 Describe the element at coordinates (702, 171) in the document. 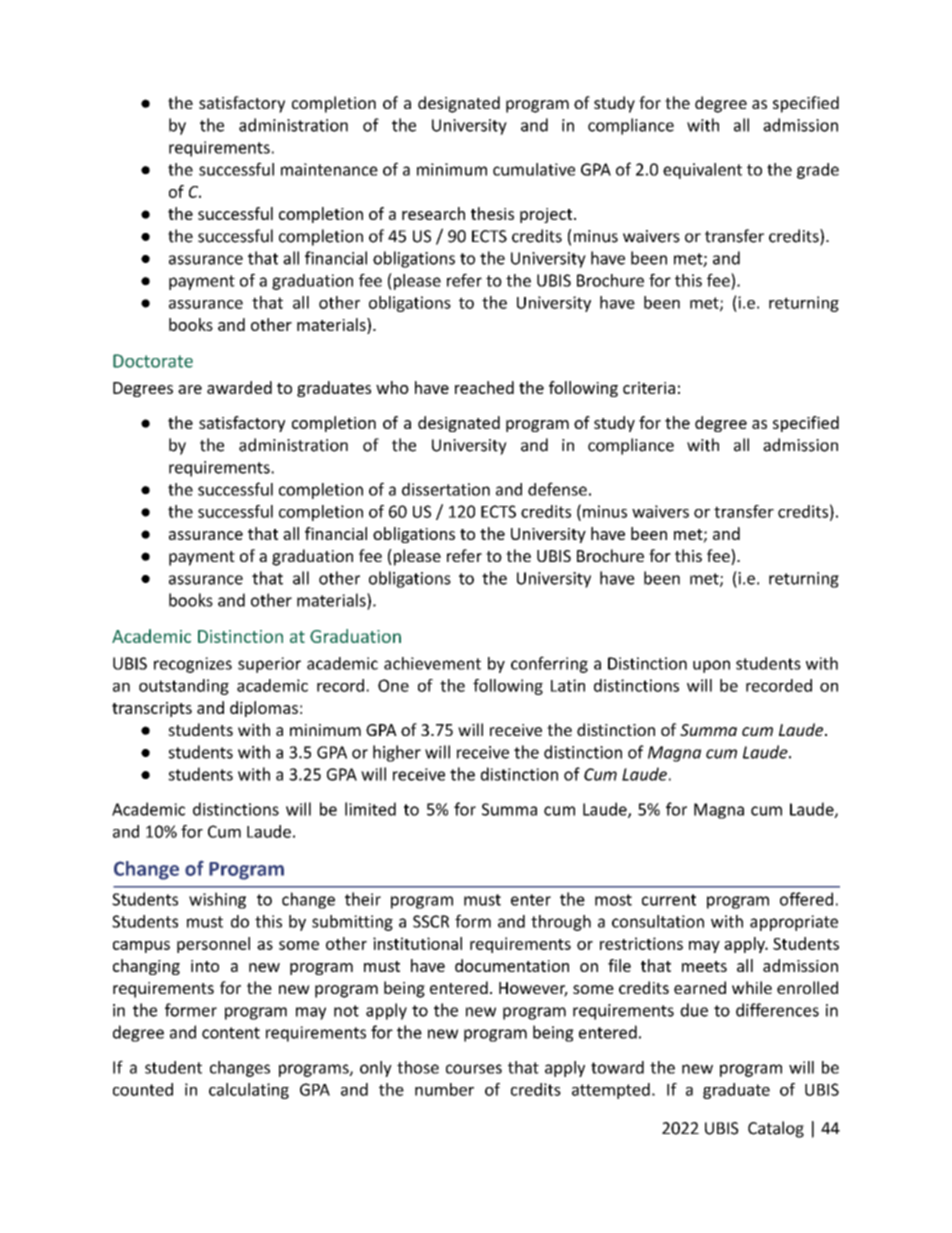

I see `equivalent` at that location.
